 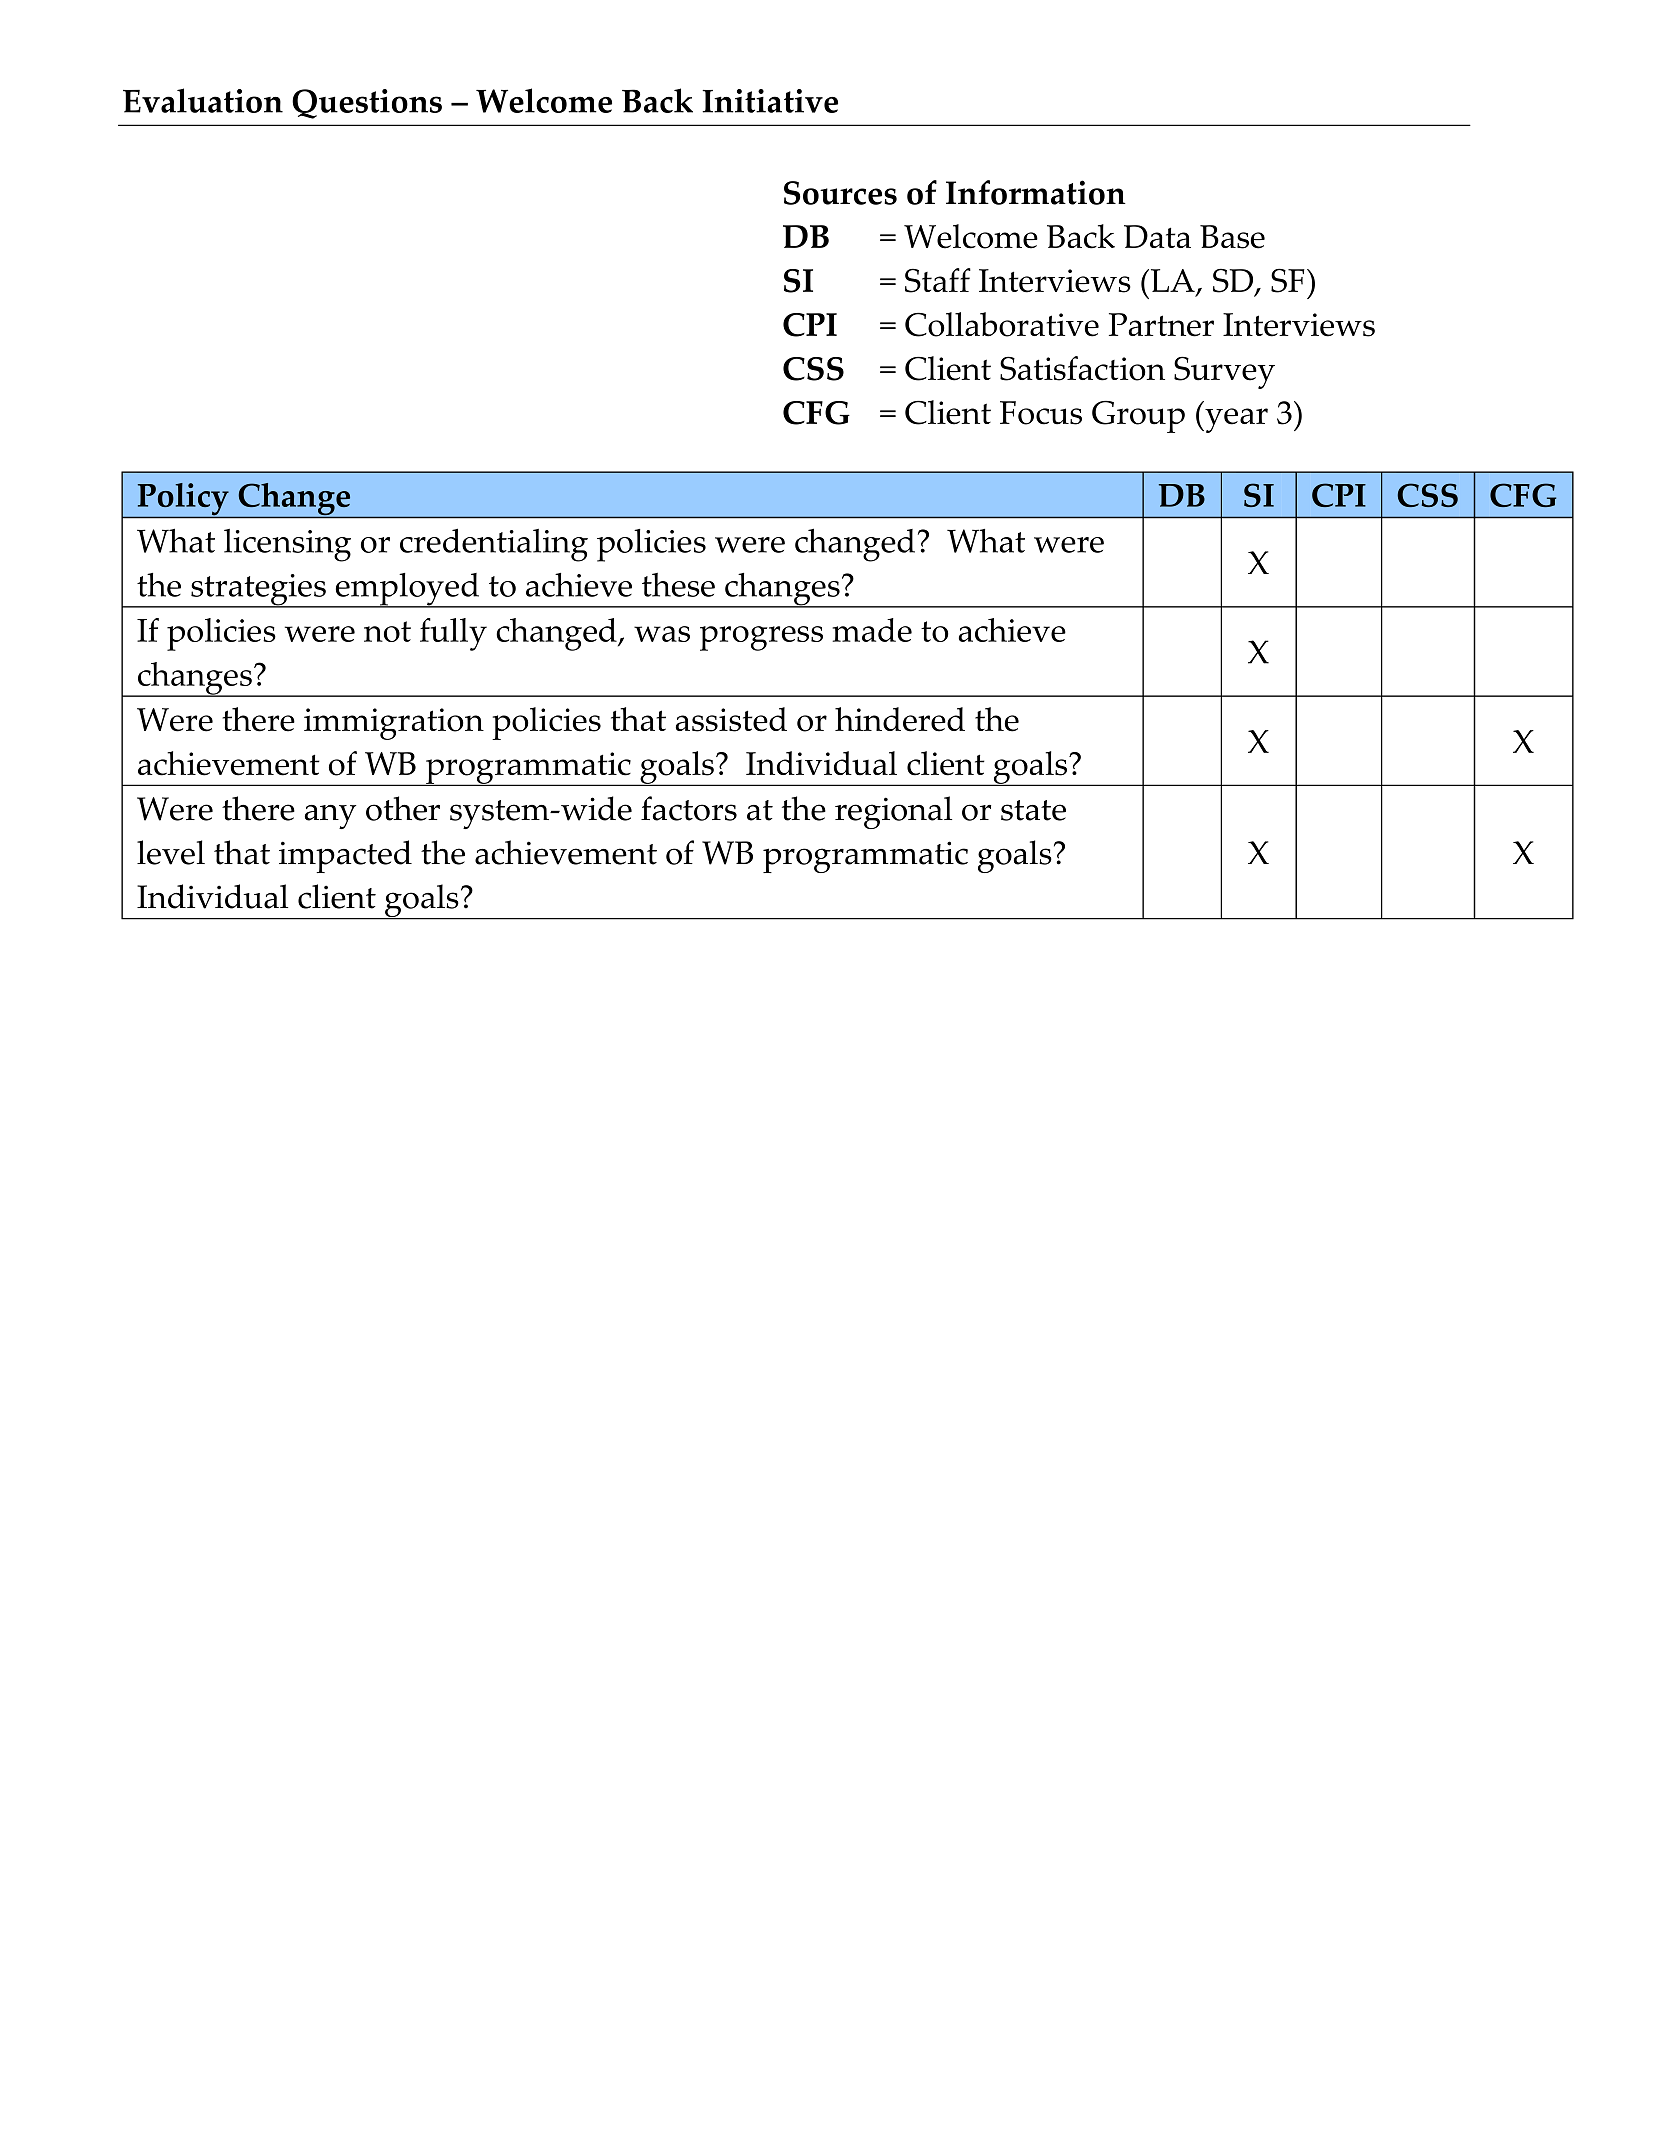 I want to click on Initiative, so click(x=770, y=101).
